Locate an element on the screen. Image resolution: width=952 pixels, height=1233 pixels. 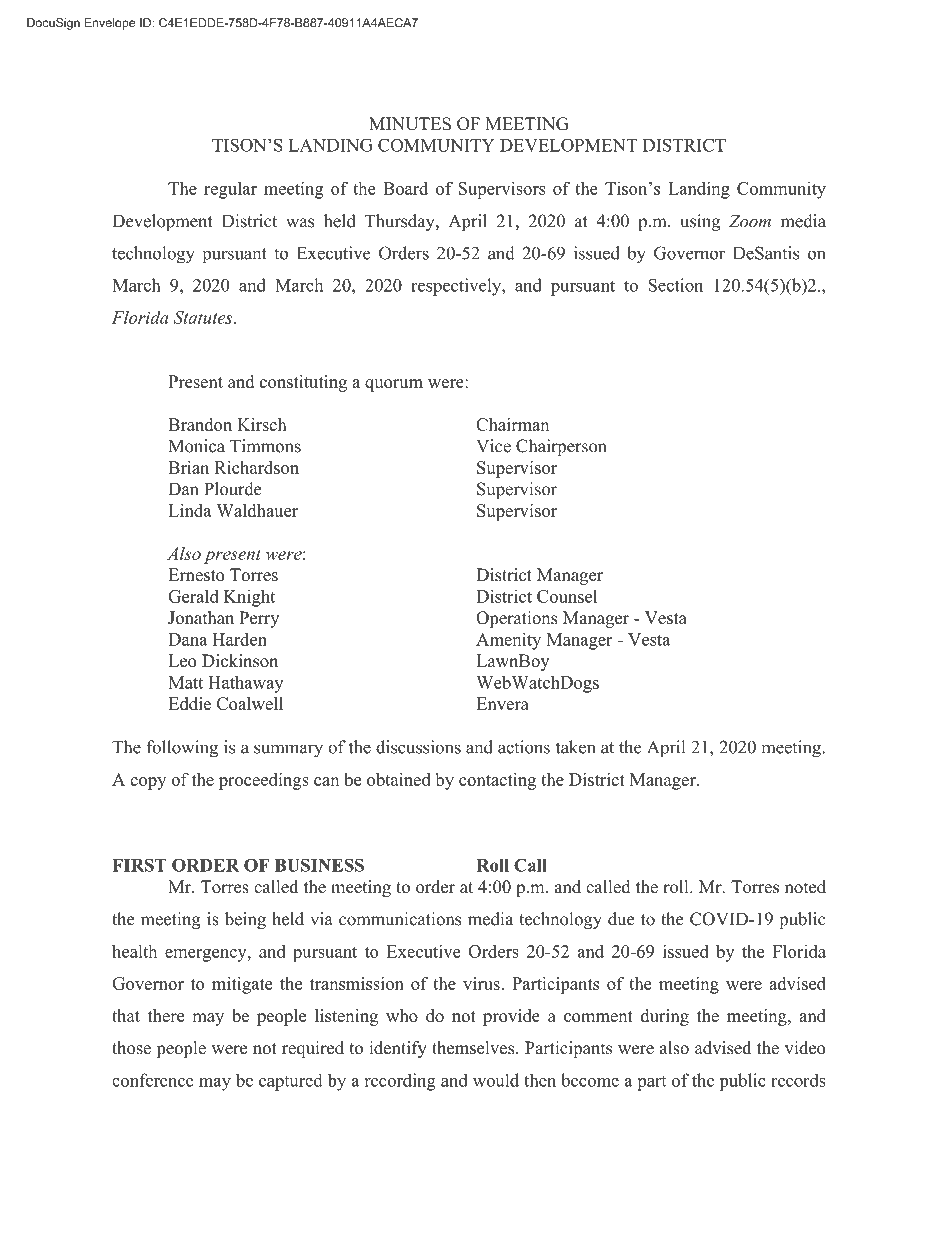
discussions is located at coordinates (418, 747).
